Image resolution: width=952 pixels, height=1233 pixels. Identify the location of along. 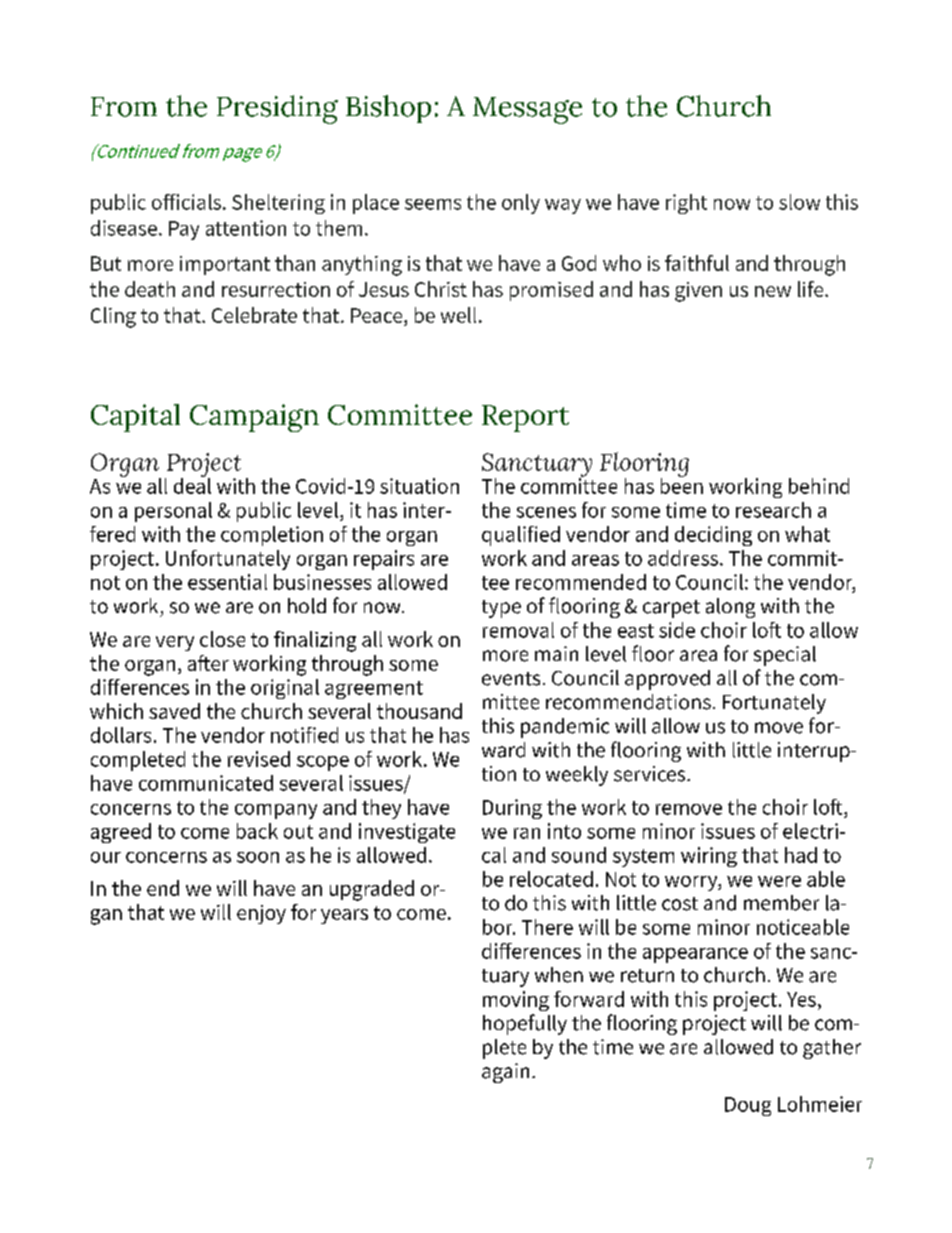
(730, 608).
